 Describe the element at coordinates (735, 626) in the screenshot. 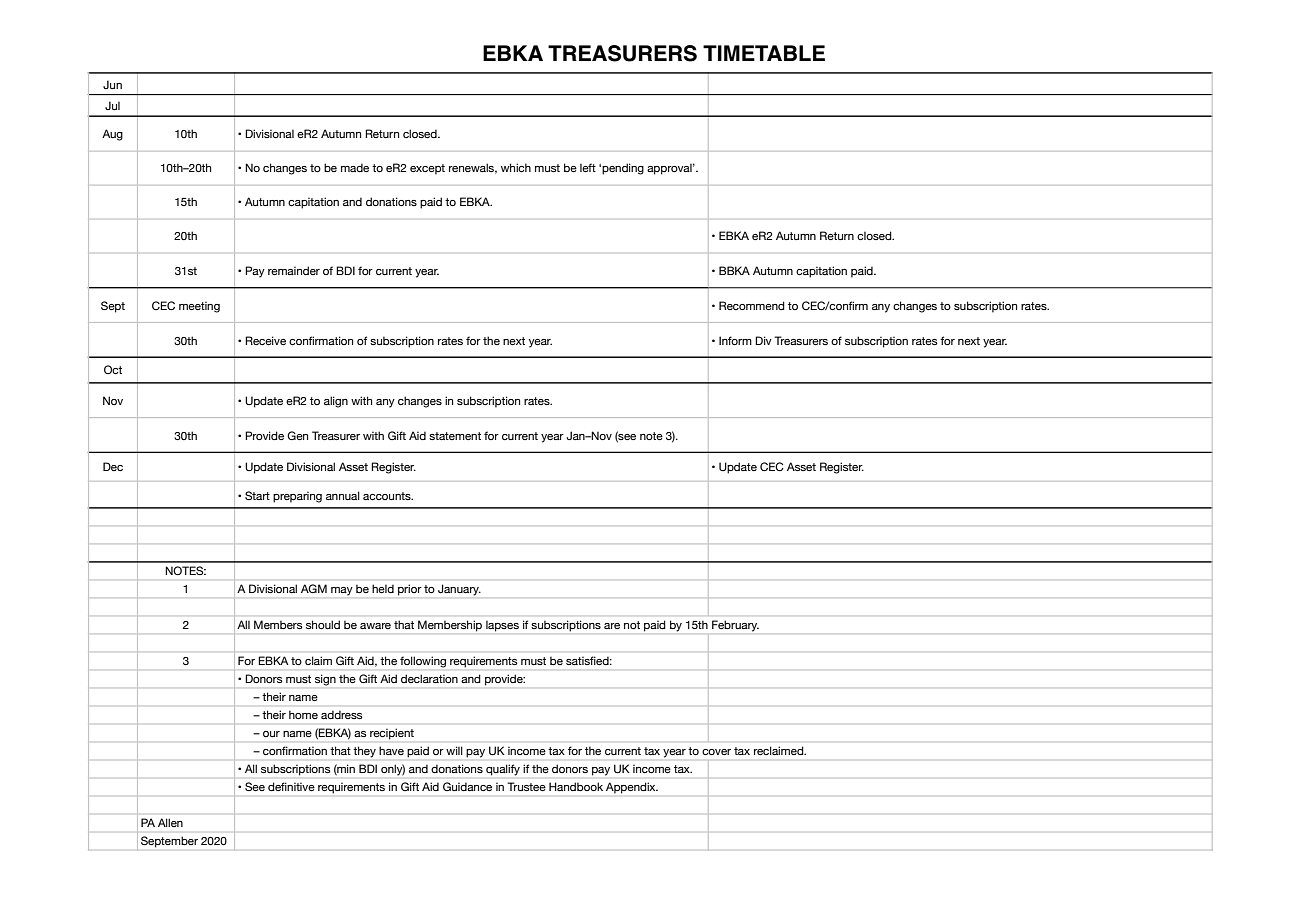

I see `February` at that location.
